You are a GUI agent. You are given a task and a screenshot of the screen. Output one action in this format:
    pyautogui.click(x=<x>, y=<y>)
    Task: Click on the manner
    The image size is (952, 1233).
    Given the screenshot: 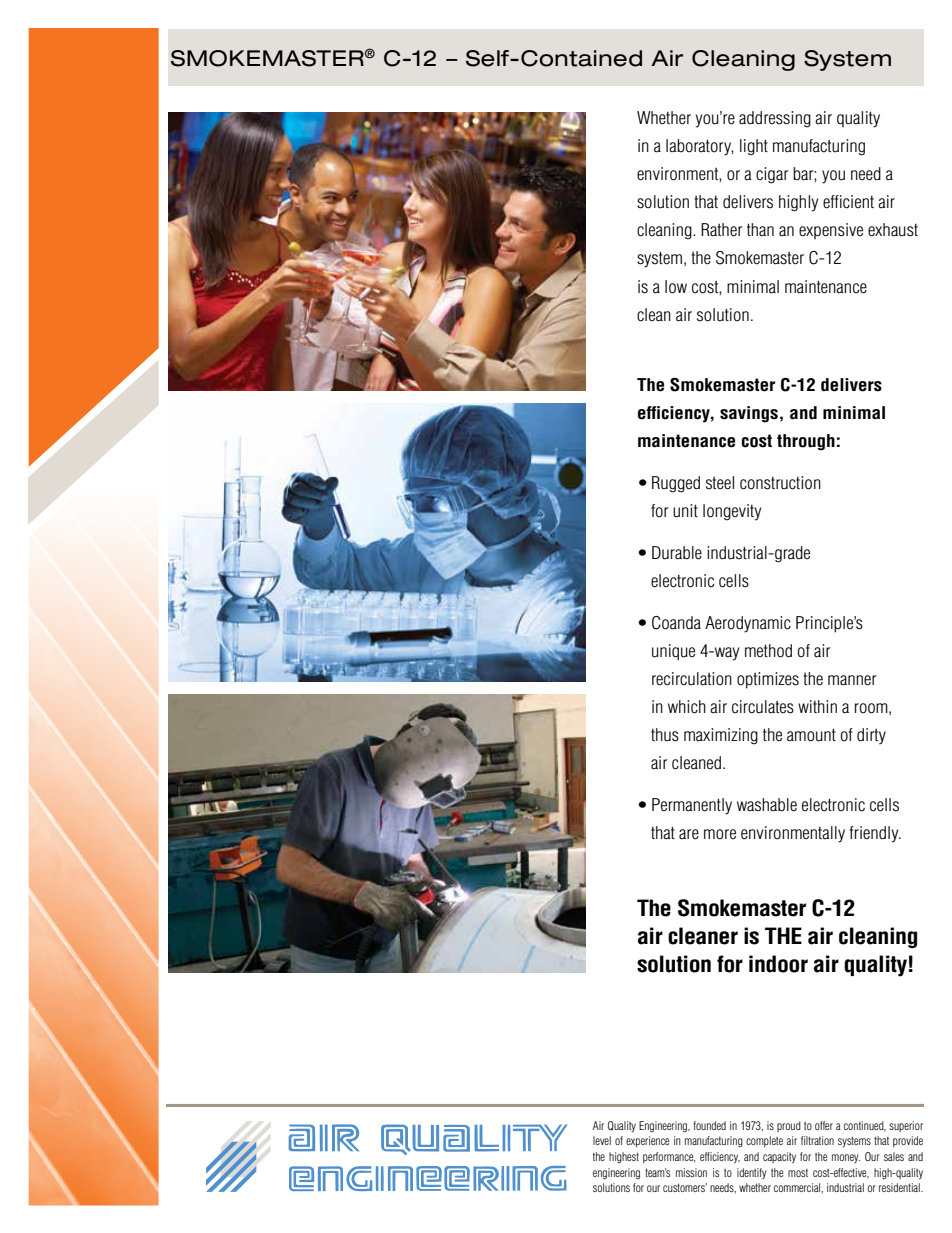 What is the action you would take?
    pyautogui.click(x=852, y=680)
